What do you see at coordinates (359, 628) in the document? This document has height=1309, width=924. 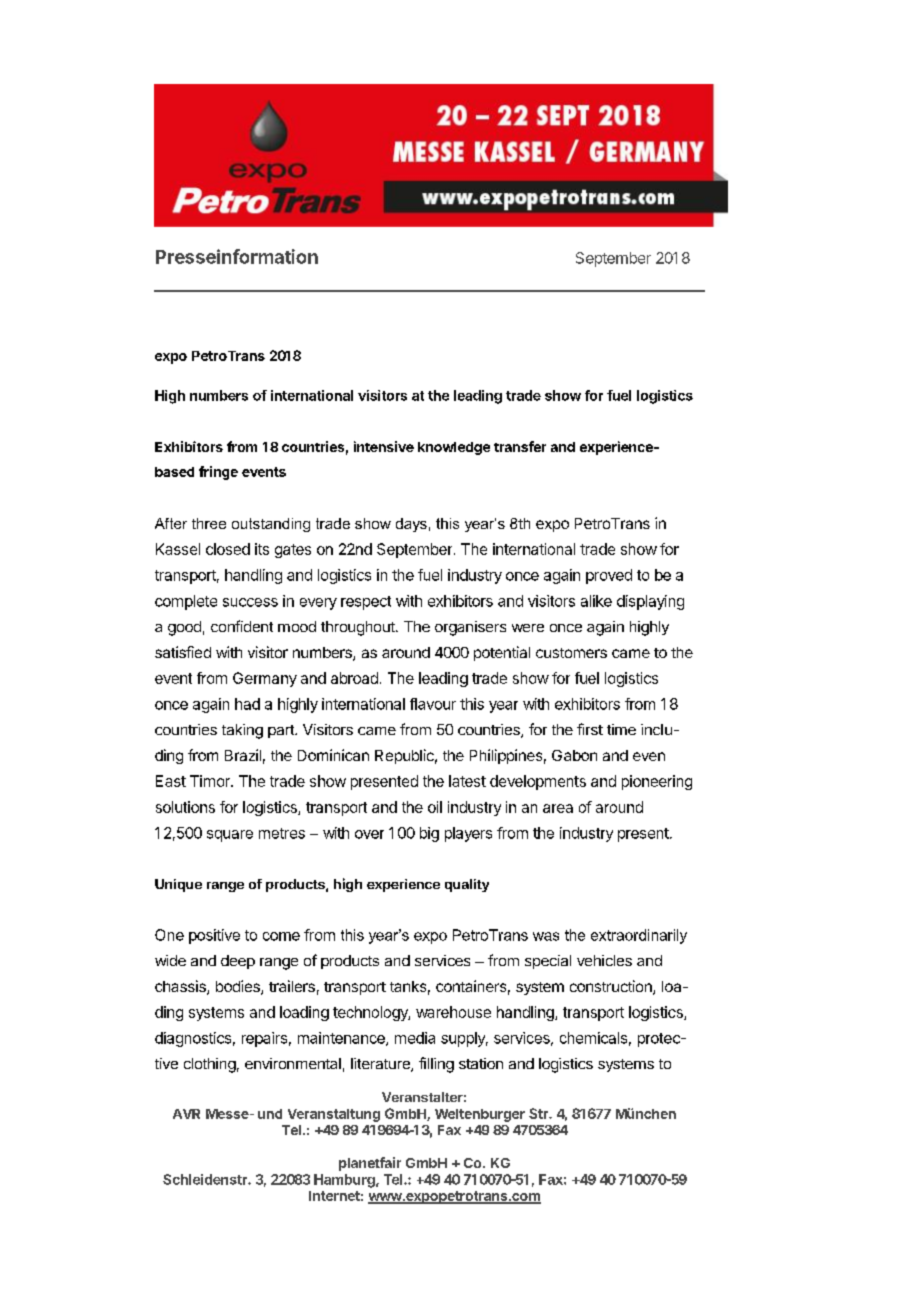 I see `throughout` at bounding box center [359, 628].
